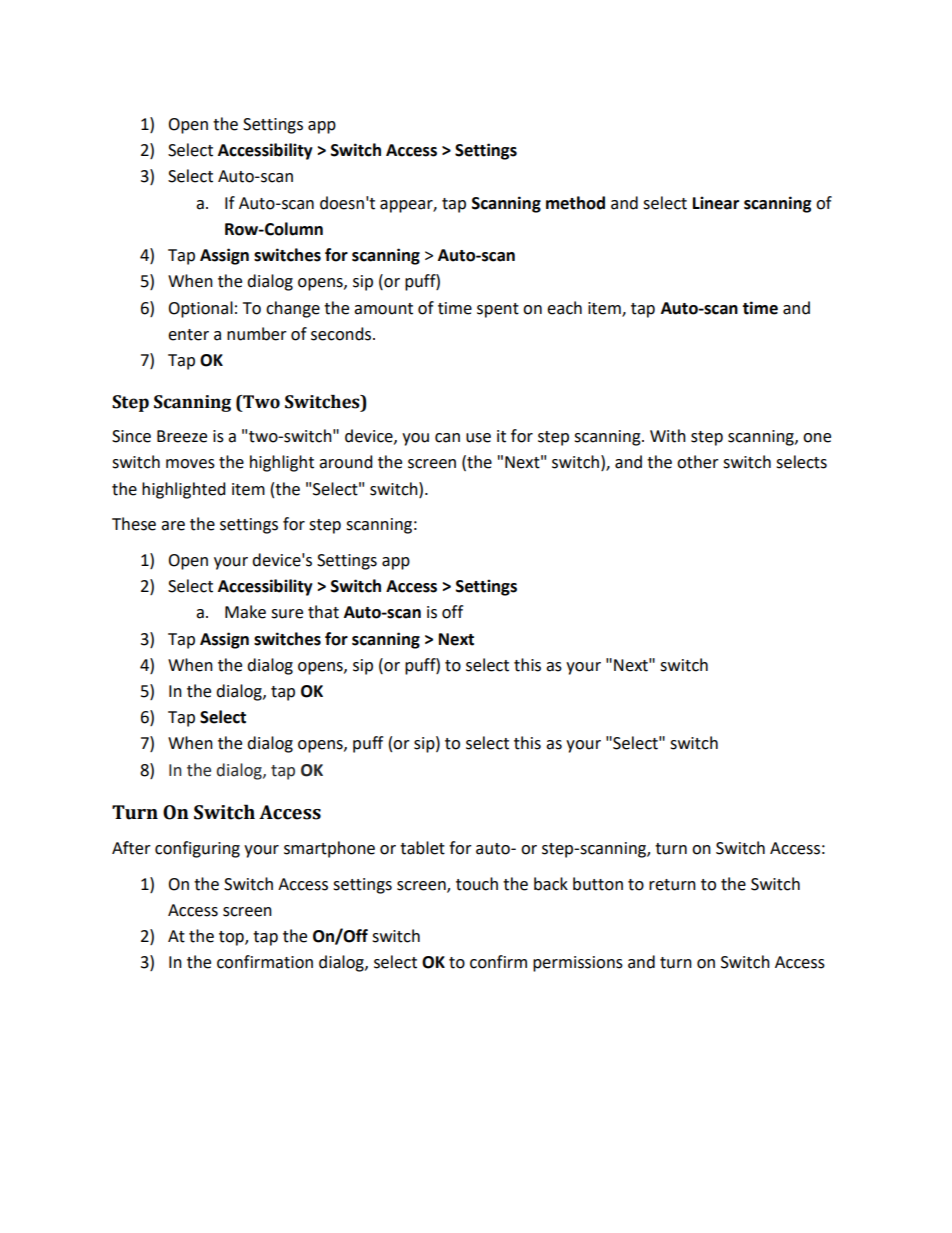  What do you see at coordinates (232, 938) in the document?
I see `top` at bounding box center [232, 938].
